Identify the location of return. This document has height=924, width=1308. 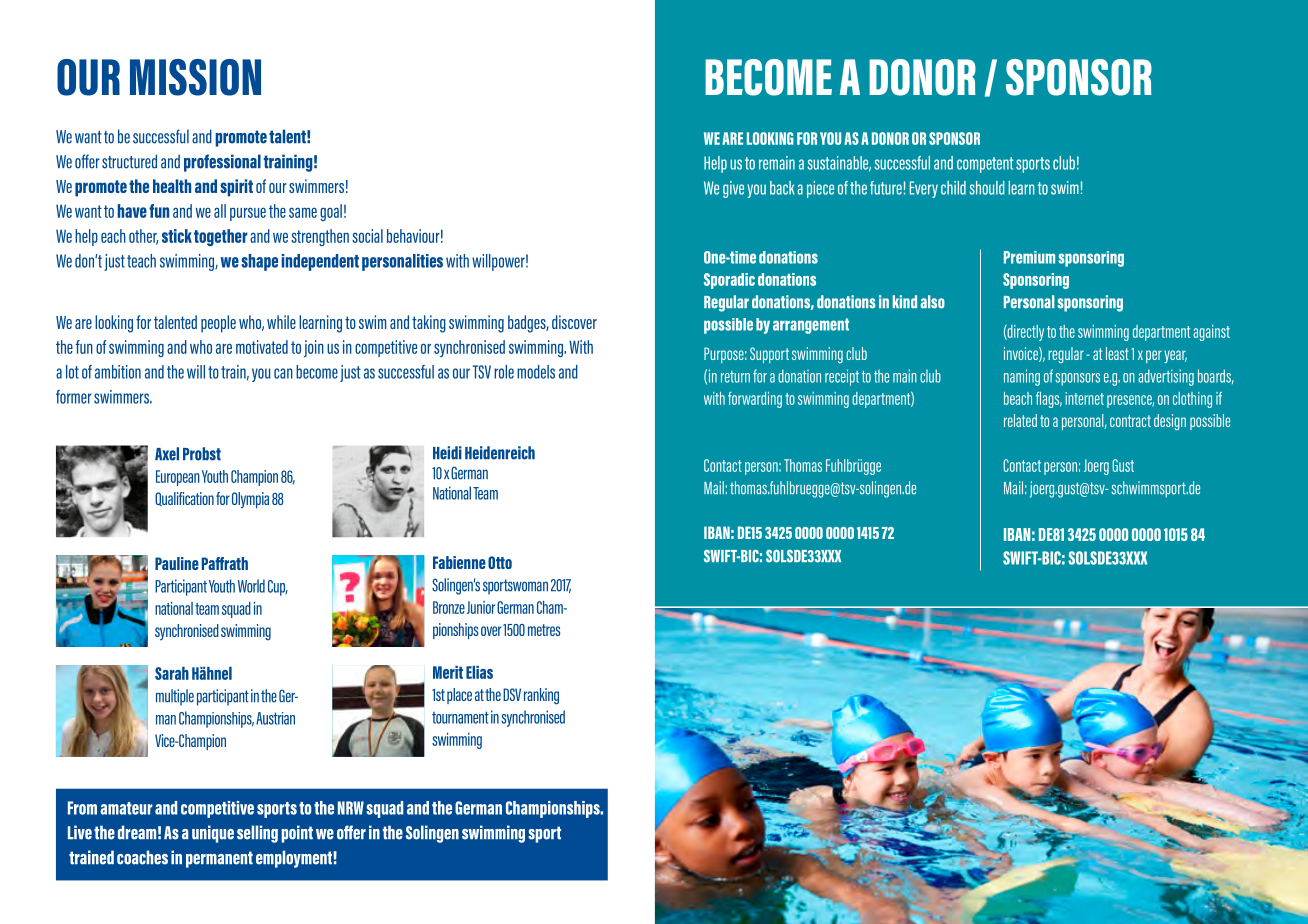
(735, 377).
